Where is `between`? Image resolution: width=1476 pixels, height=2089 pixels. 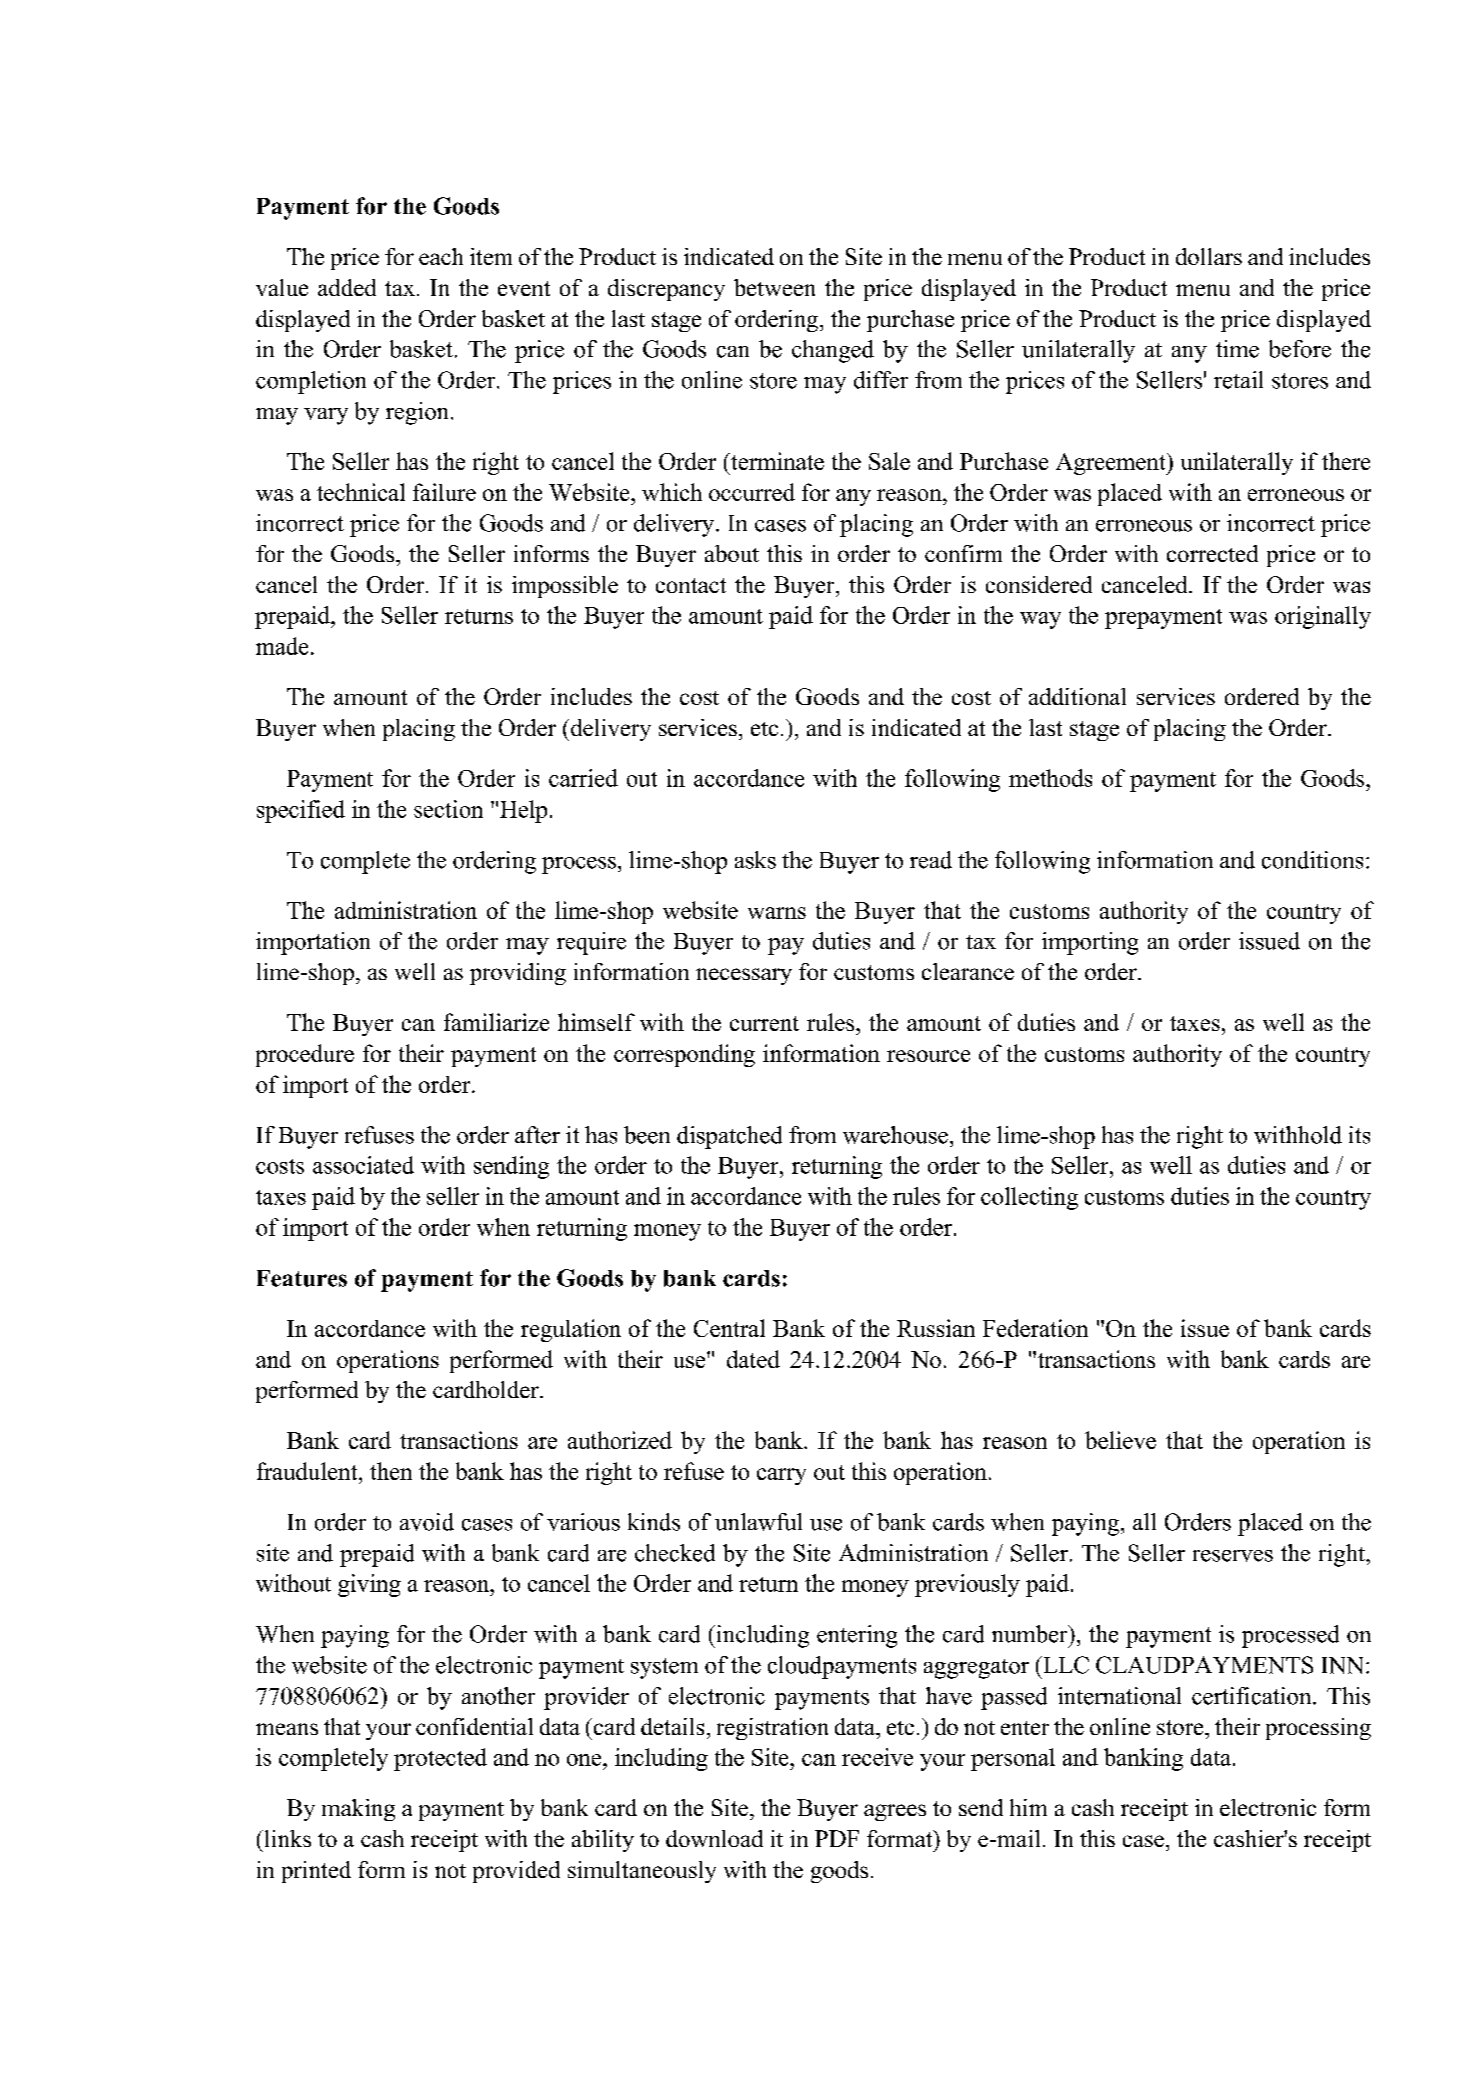 between is located at coordinates (774, 287).
